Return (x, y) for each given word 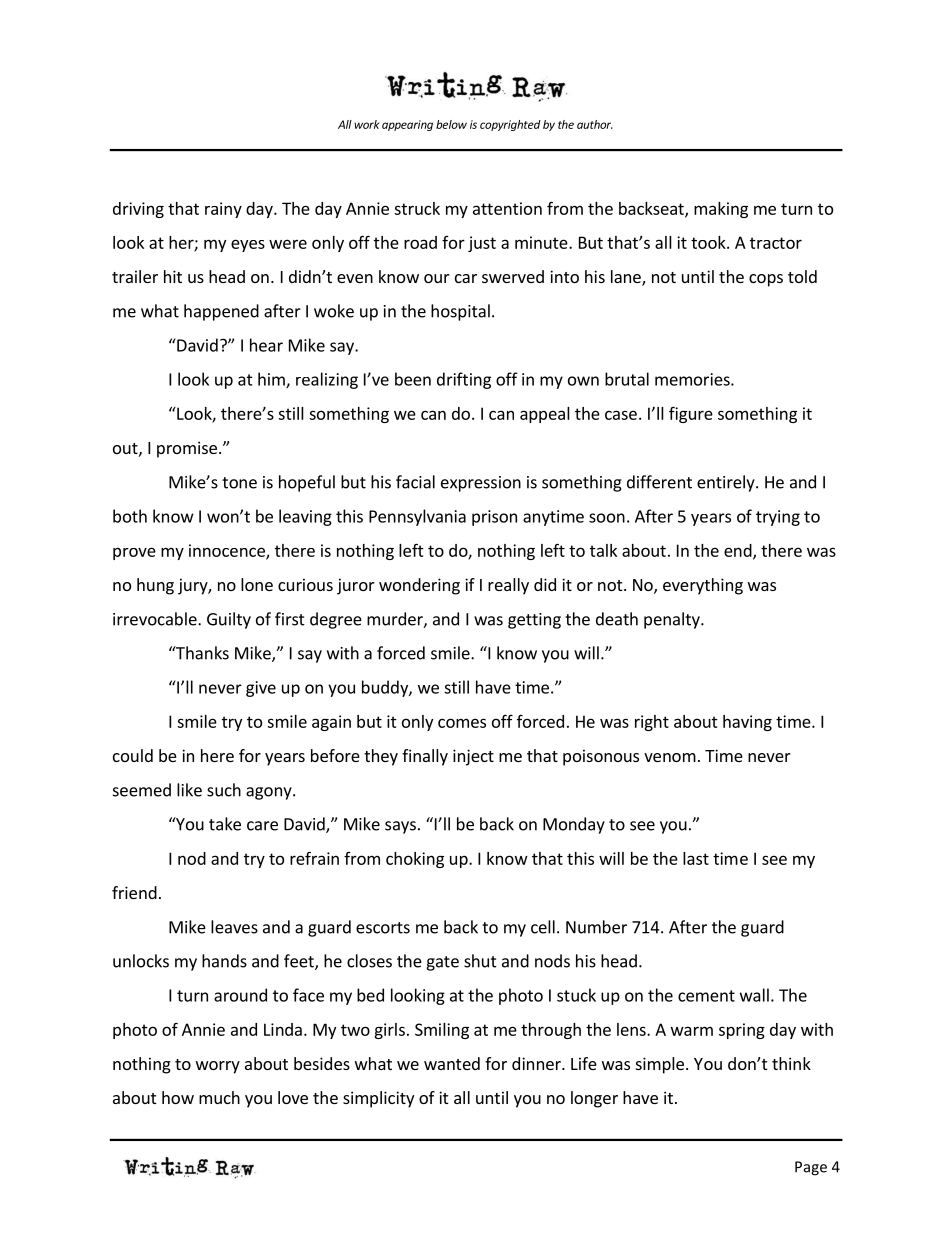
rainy (223, 210)
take (225, 824)
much (219, 1097)
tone (239, 483)
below (451, 124)
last (696, 858)
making (721, 210)
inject (473, 757)
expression (481, 484)
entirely (727, 483)
